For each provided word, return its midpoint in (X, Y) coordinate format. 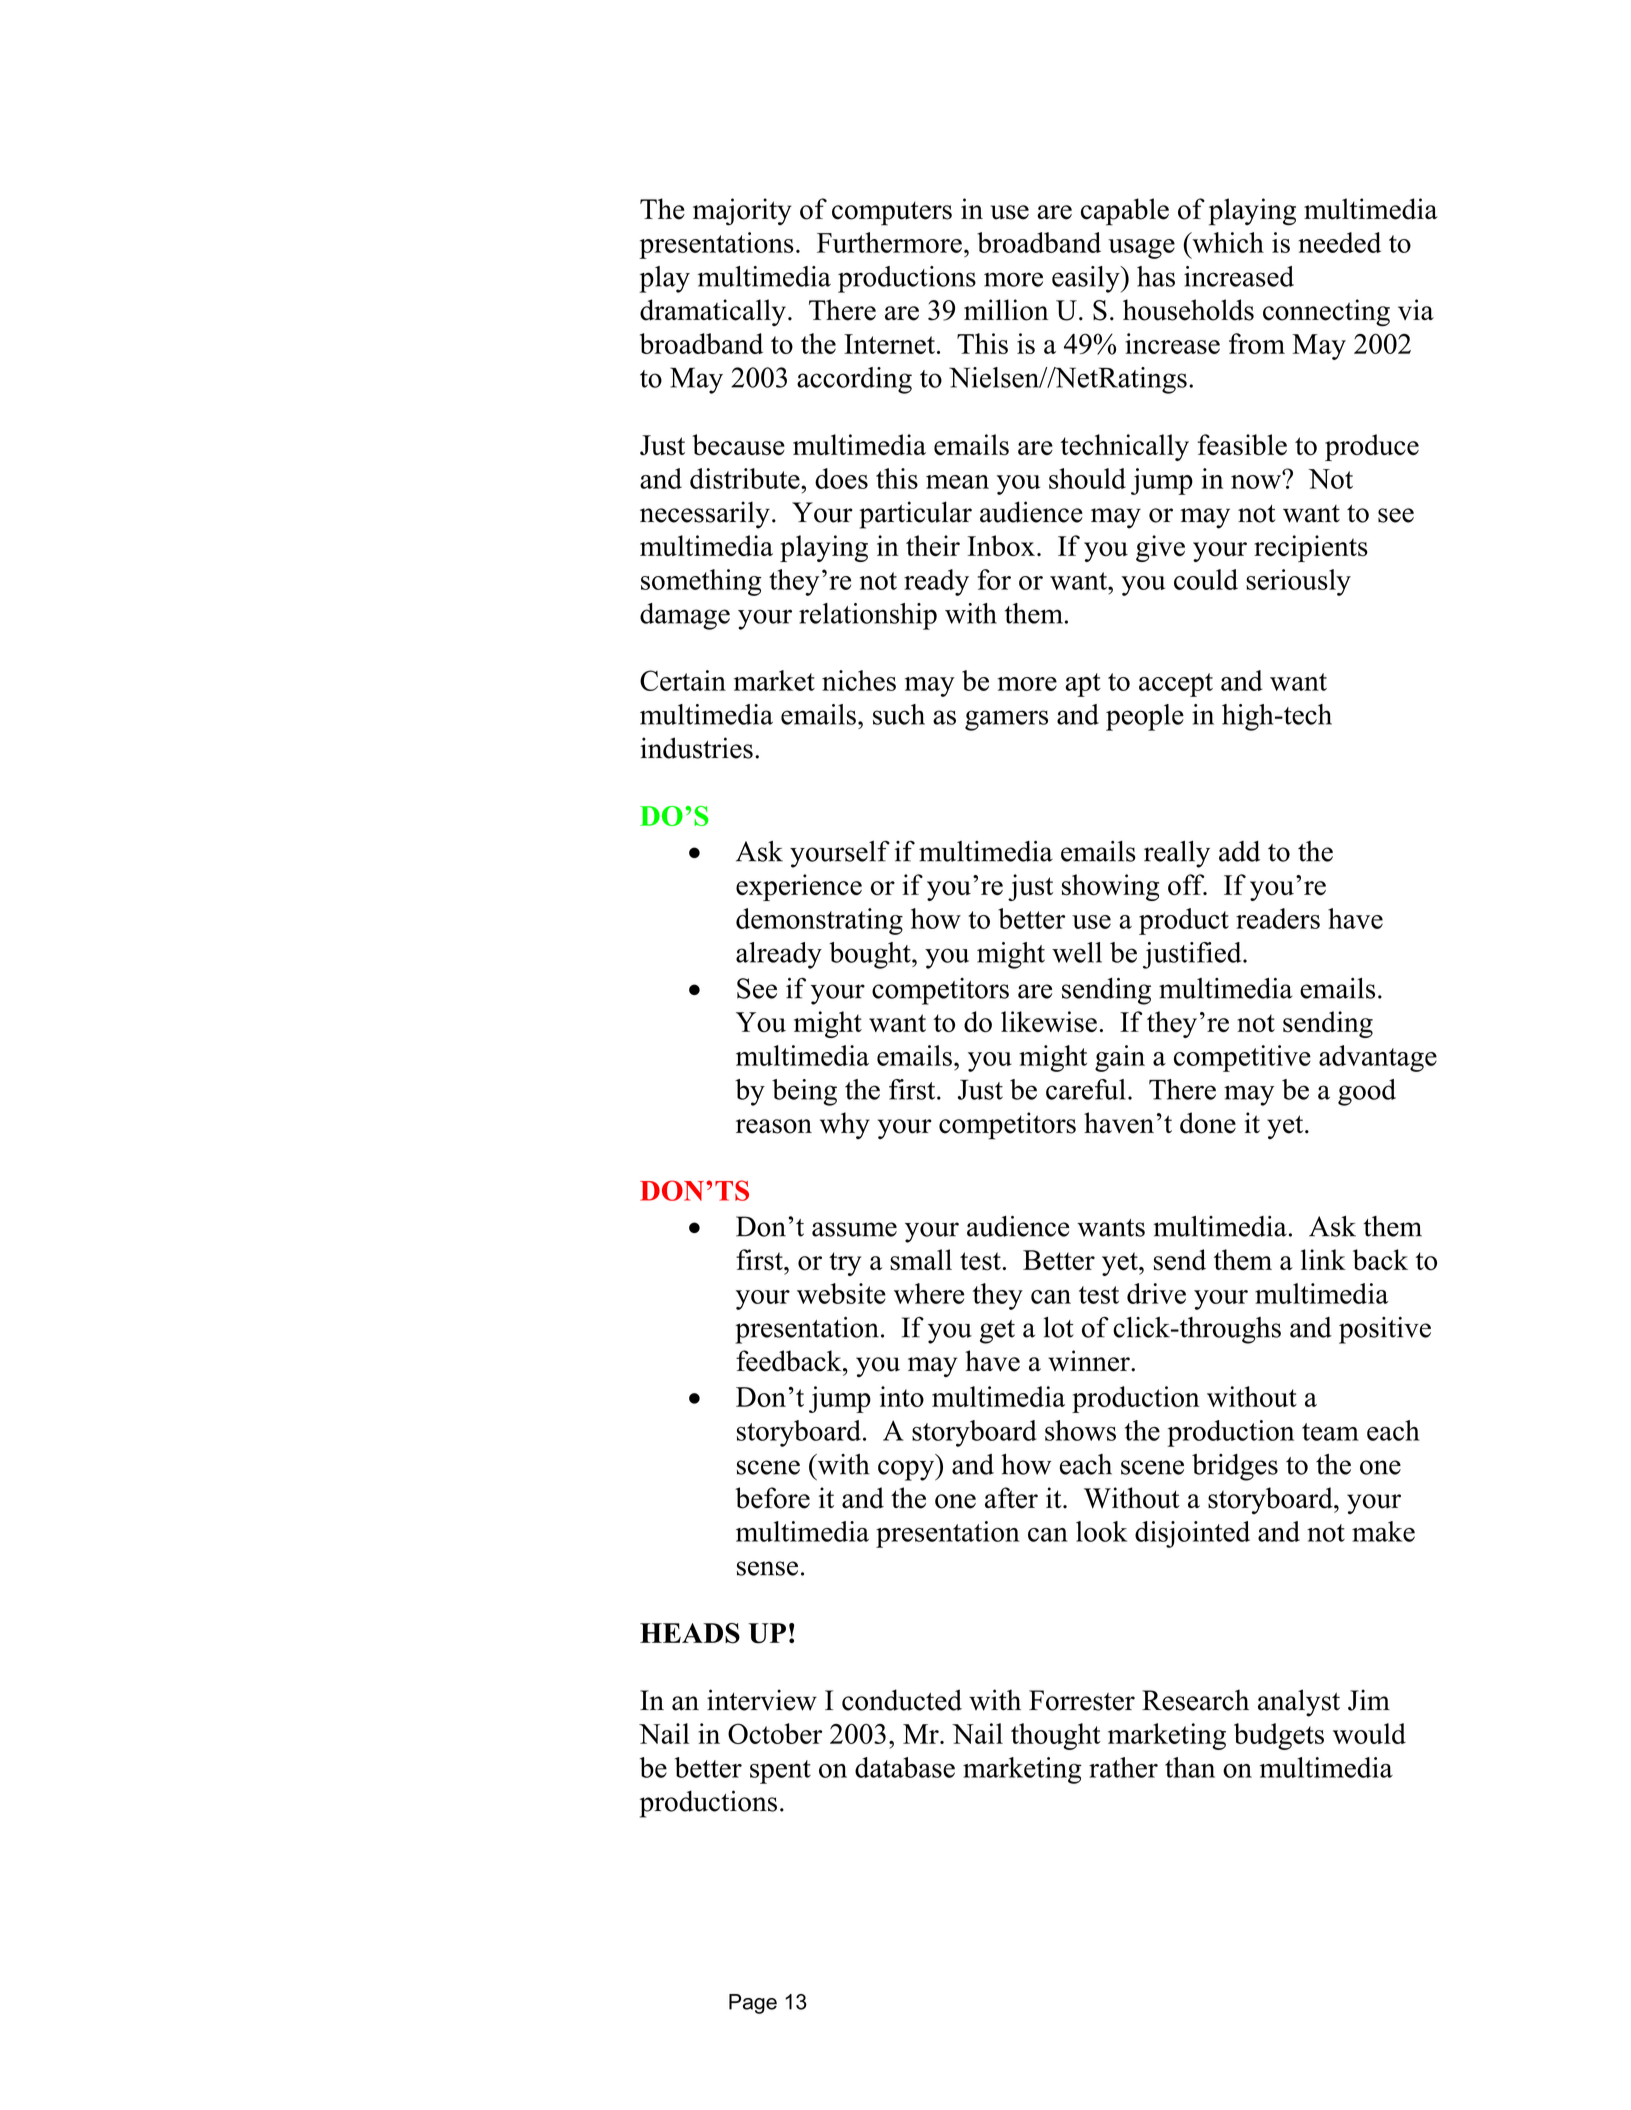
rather (1123, 1767)
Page (753, 2004)
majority (742, 212)
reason (774, 1126)
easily (1087, 279)
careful (1086, 1089)
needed (1339, 242)
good (1367, 1092)
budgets (1279, 1736)
